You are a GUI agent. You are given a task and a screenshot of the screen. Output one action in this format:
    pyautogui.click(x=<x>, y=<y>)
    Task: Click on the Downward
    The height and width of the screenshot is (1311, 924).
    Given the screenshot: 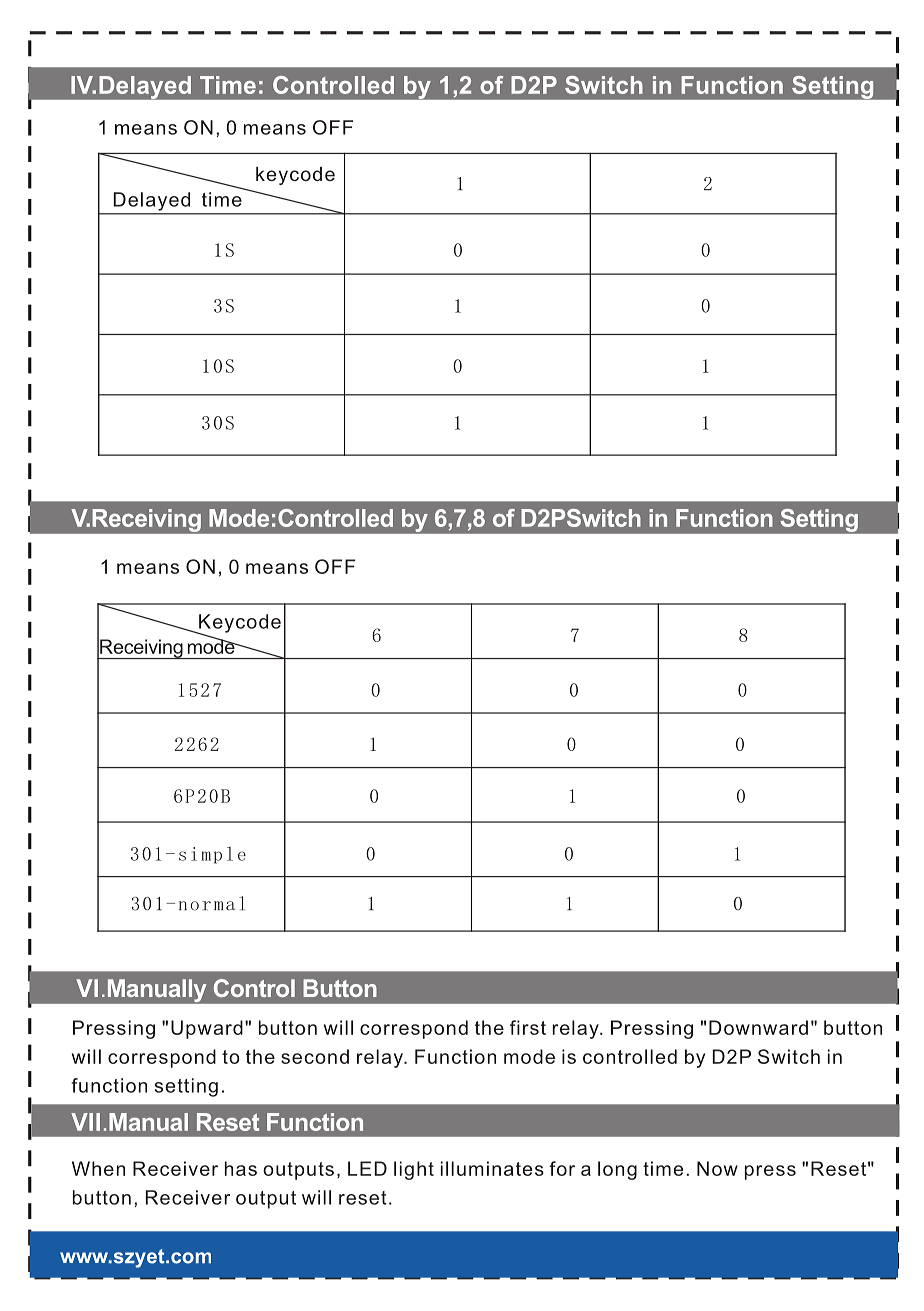 What is the action you would take?
    pyautogui.click(x=758, y=1027)
